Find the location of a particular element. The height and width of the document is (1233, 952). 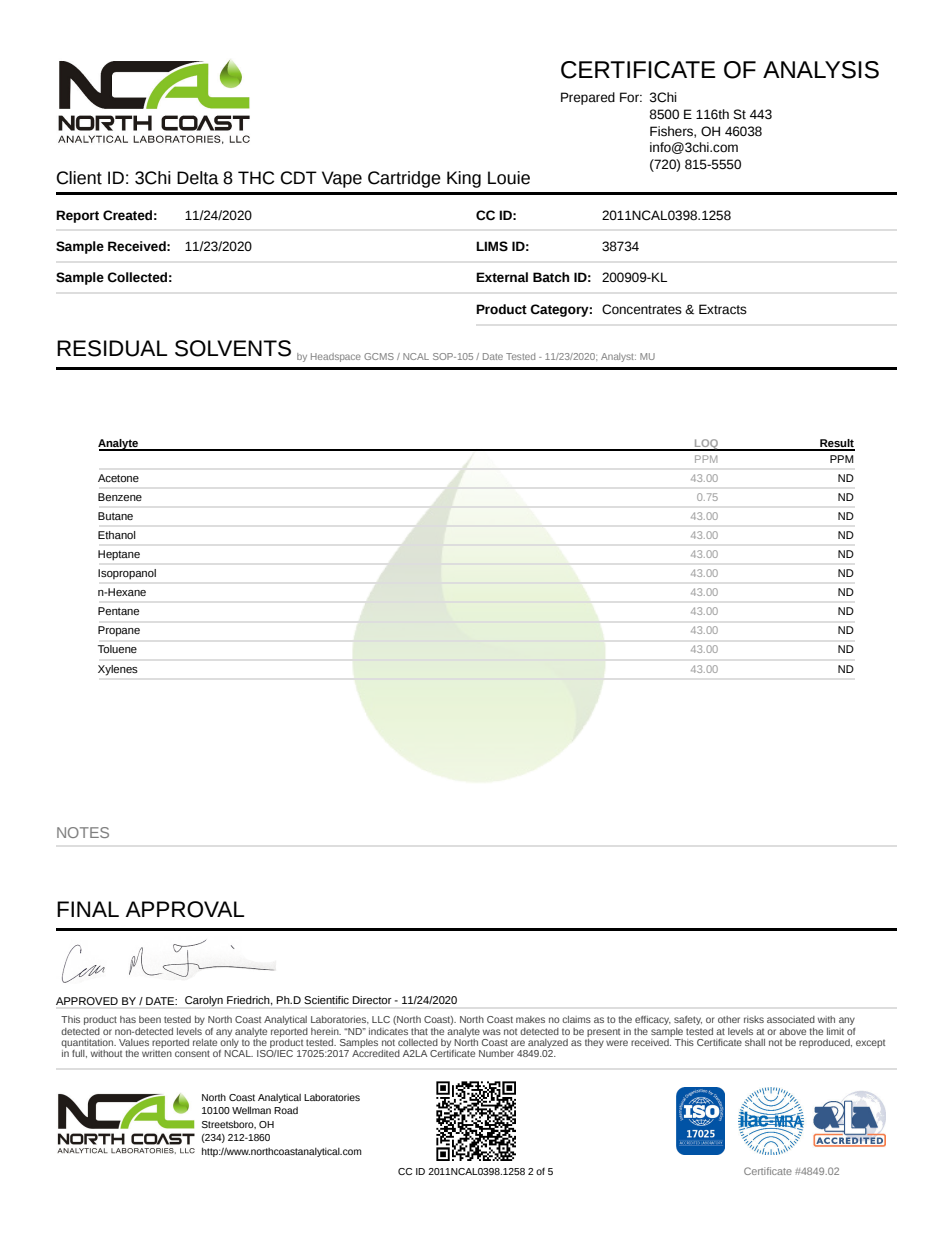

shall is located at coordinates (755, 1042).
